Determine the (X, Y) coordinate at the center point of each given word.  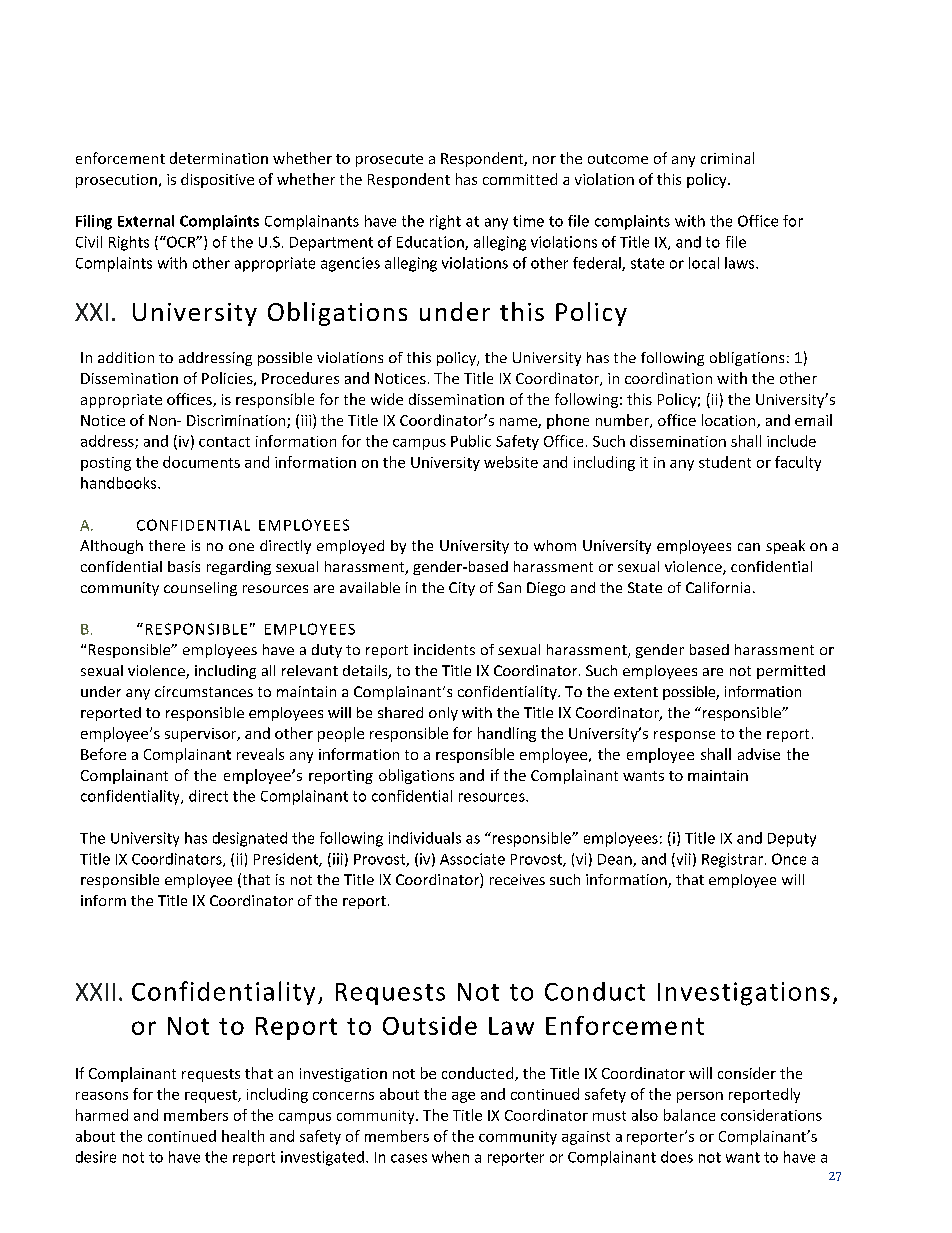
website (511, 462)
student (725, 462)
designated (250, 839)
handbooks (120, 483)
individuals (425, 838)
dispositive (217, 180)
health (243, 1136)
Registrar (732, 860)
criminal (727, 158)
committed (520, 179)
